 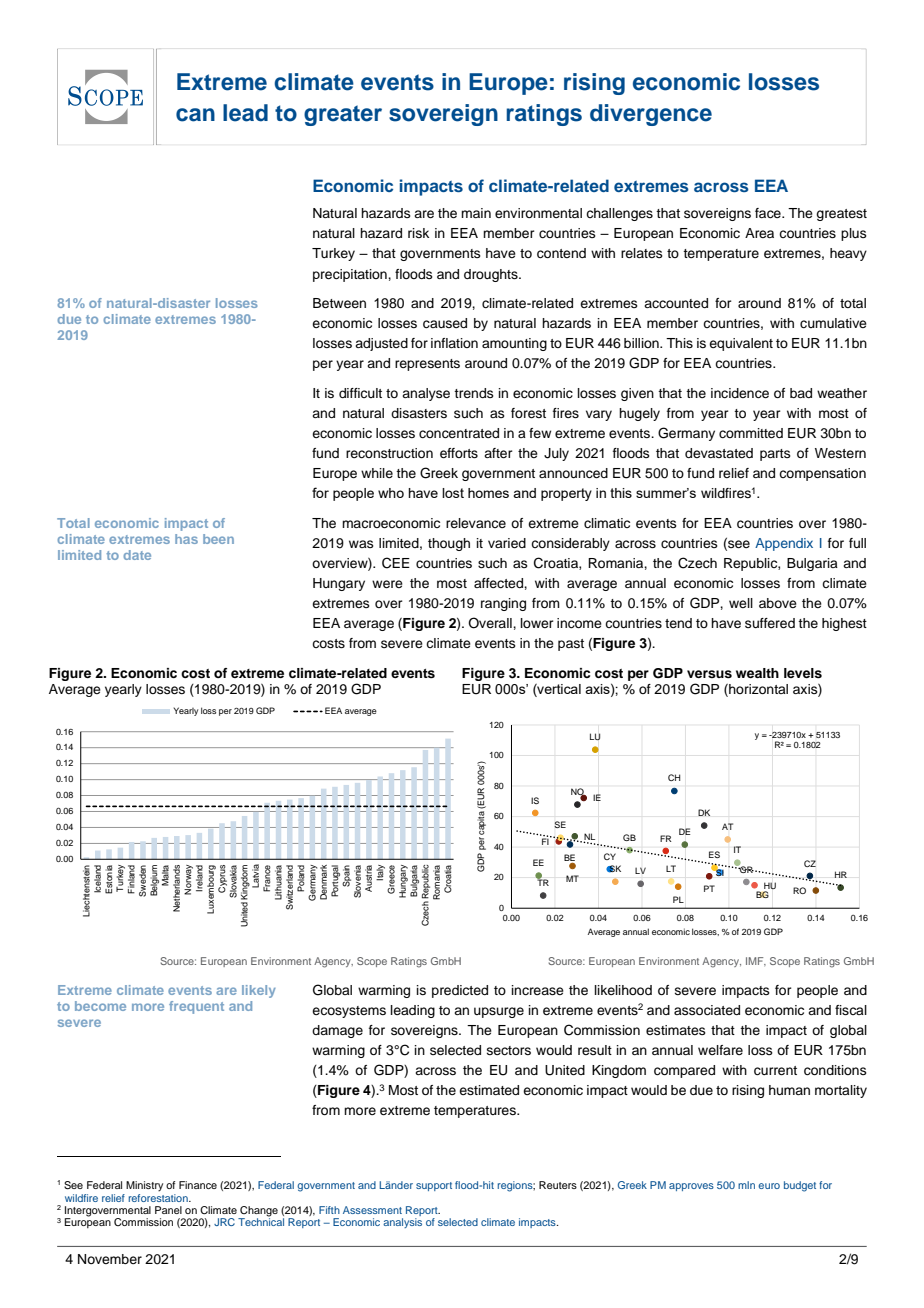 What do you see at coordinates (800, 1186) in the screenshot?
I see `budget` at bounding box center [800, 1186].
